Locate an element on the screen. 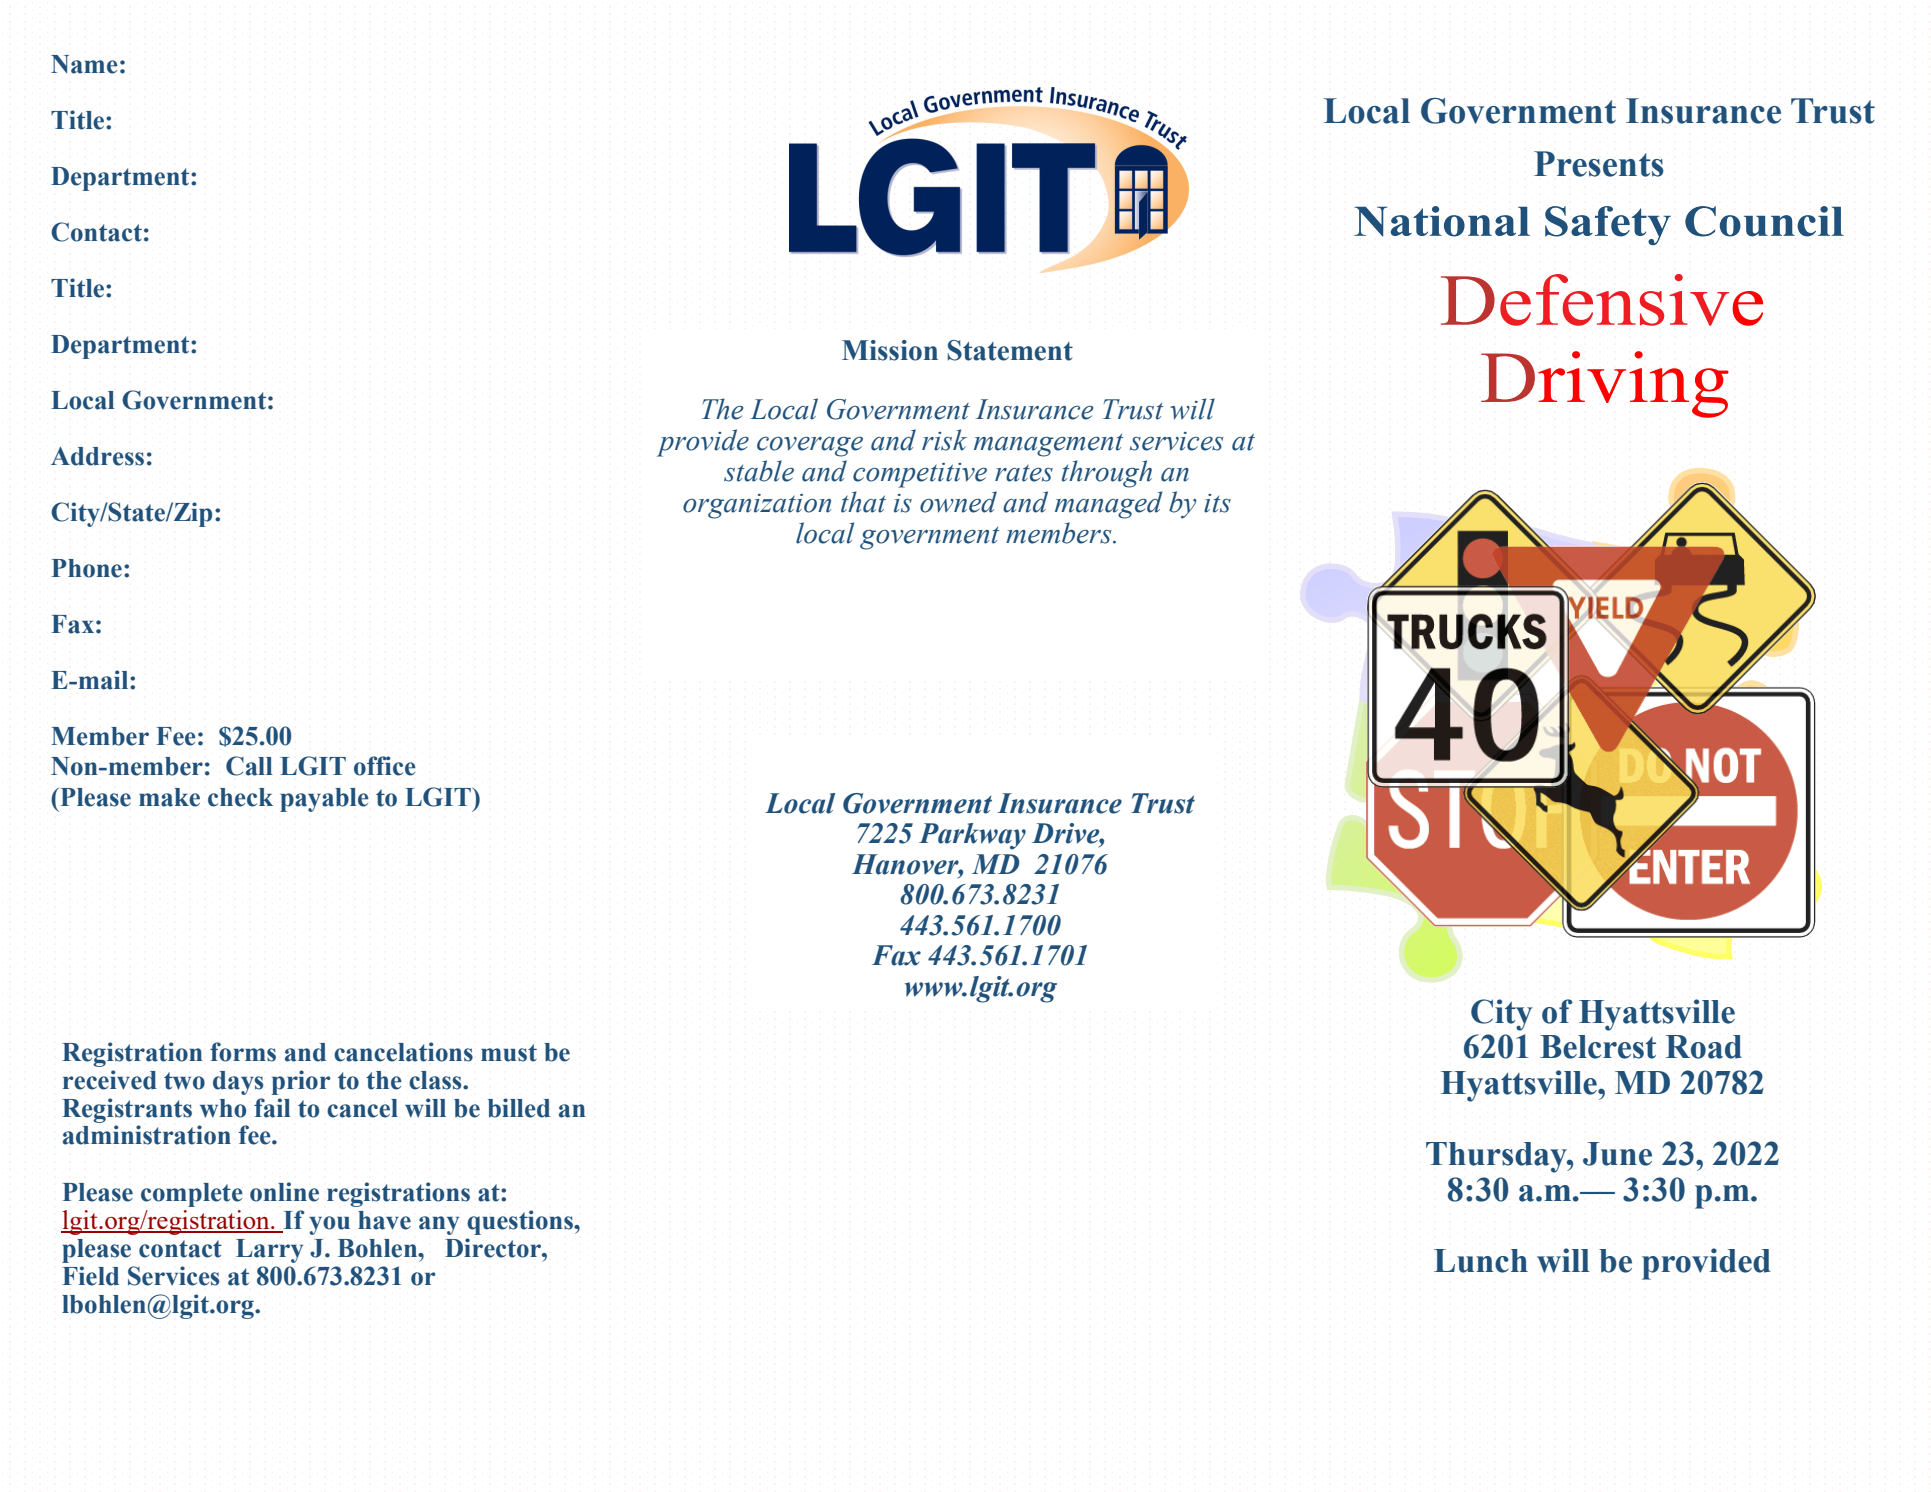  its is located at coordinates (1217, 503).
